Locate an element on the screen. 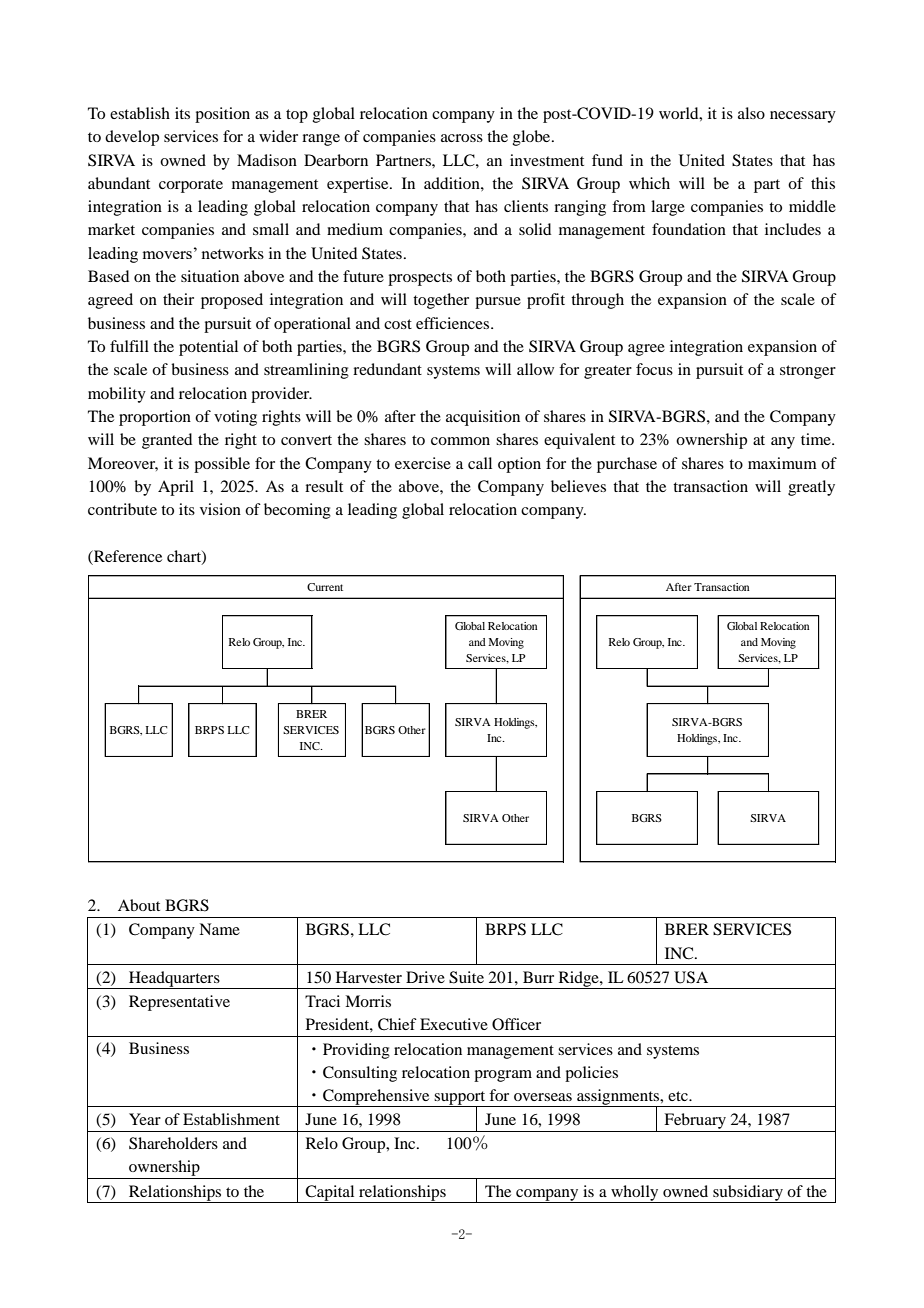 The image size is (924, 1308). across is located at coordinates (462, 138).
